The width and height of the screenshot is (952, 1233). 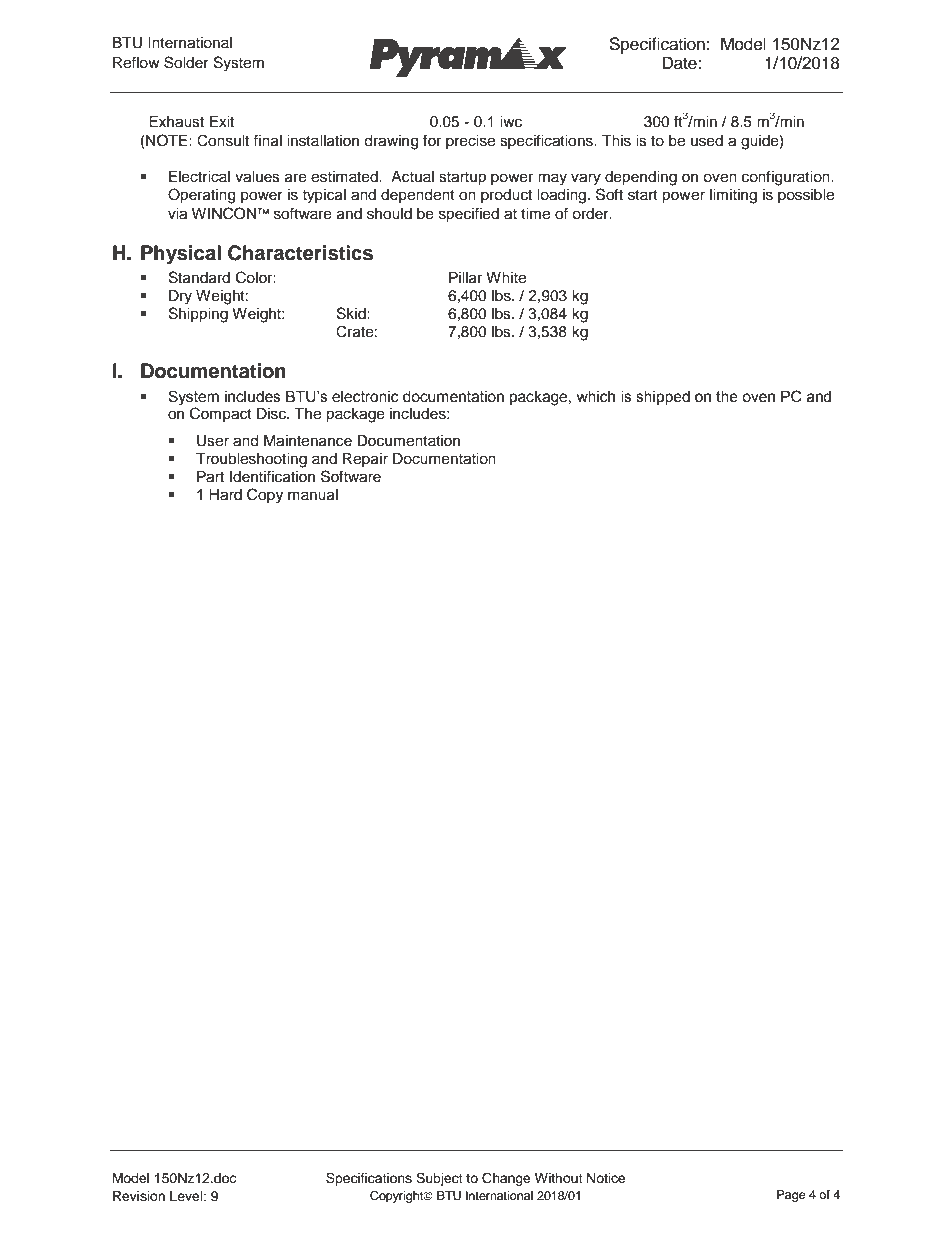 What do you see at coordinates (506, 1179) in the screenshot?
I see `Change` at bounding box center [506, 1179].
